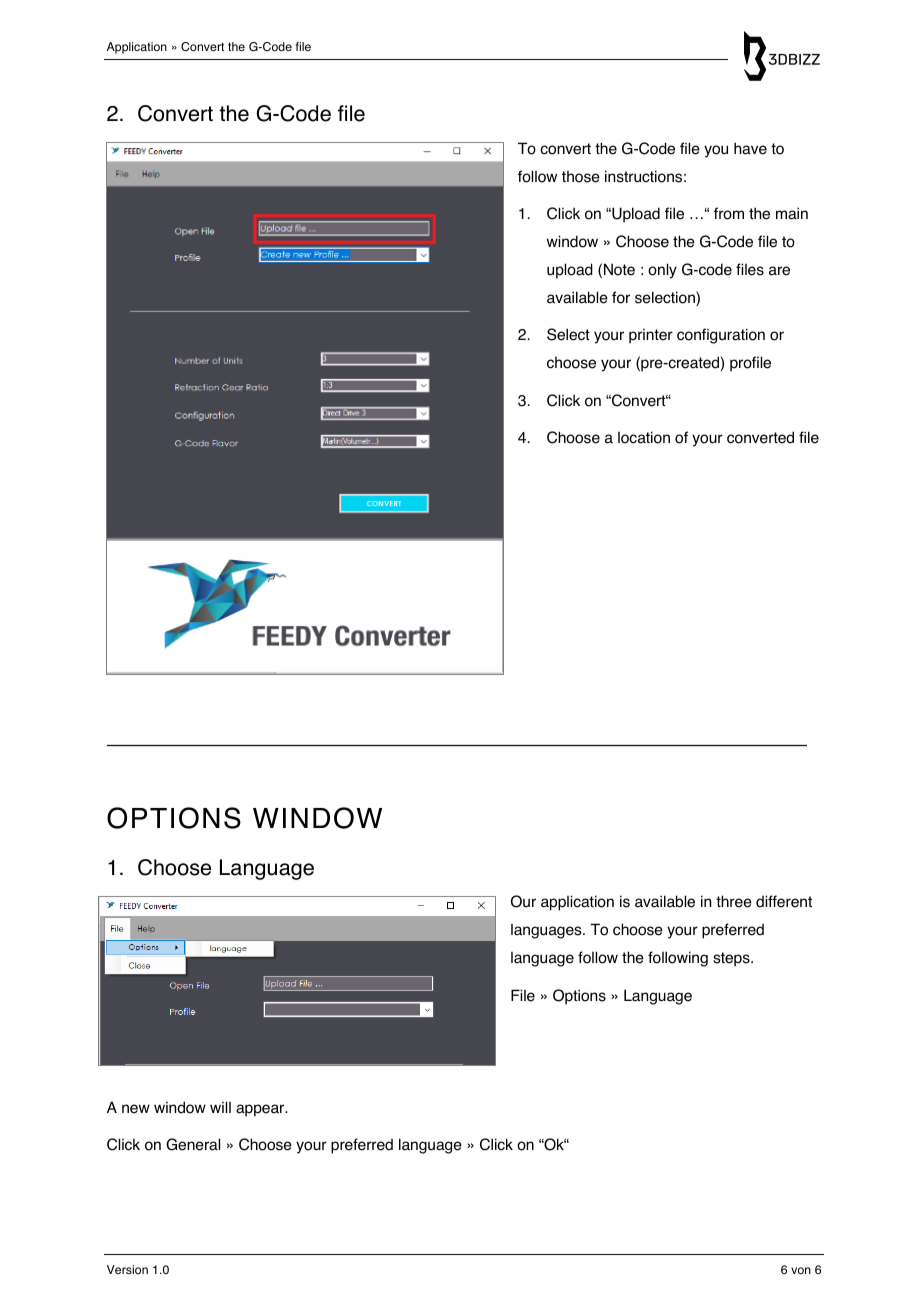  Describe the element at coordinates (581, 176) in the page. I see `those` at that location.
